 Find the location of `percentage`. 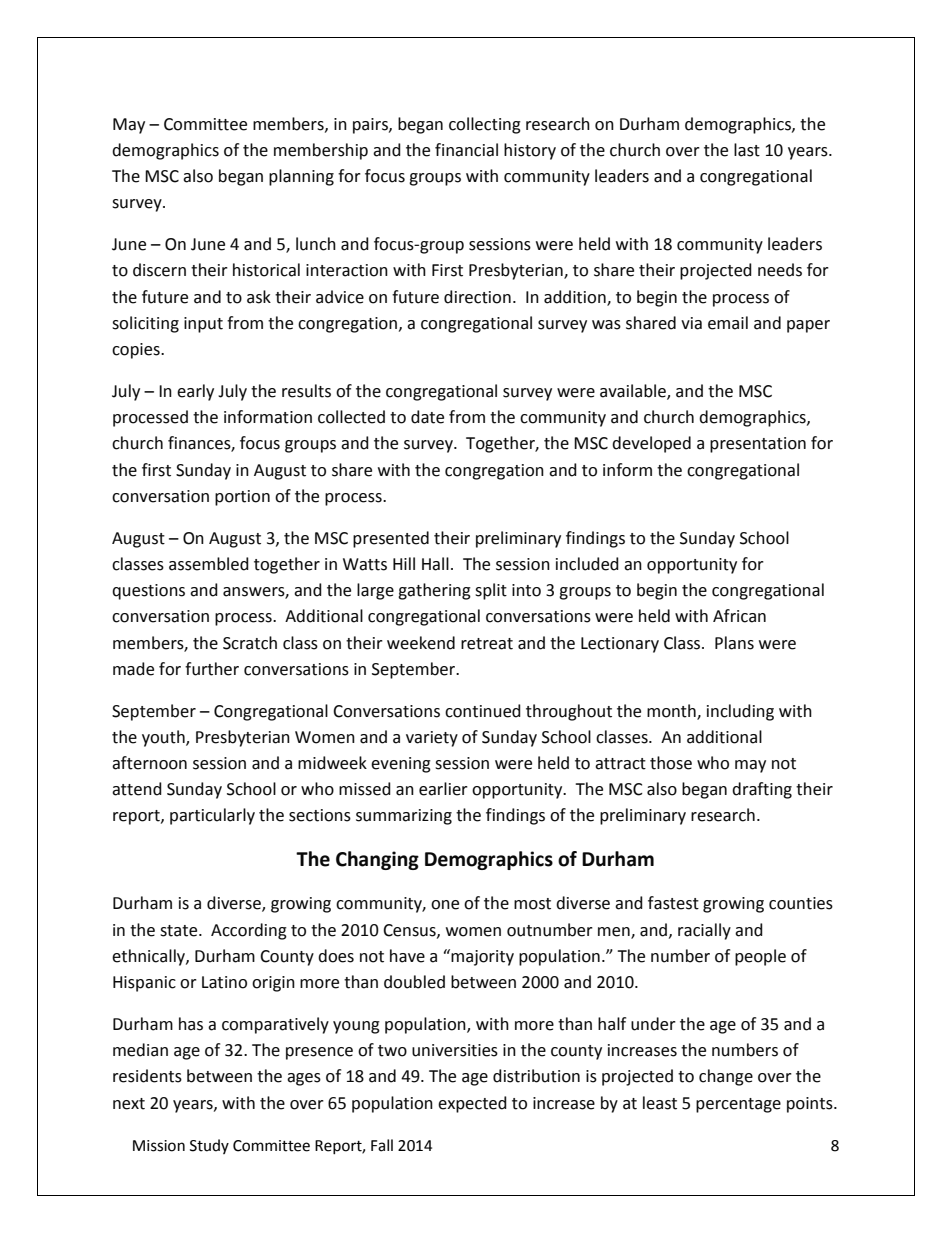

percentage is located at coordinates (738, 1105).
